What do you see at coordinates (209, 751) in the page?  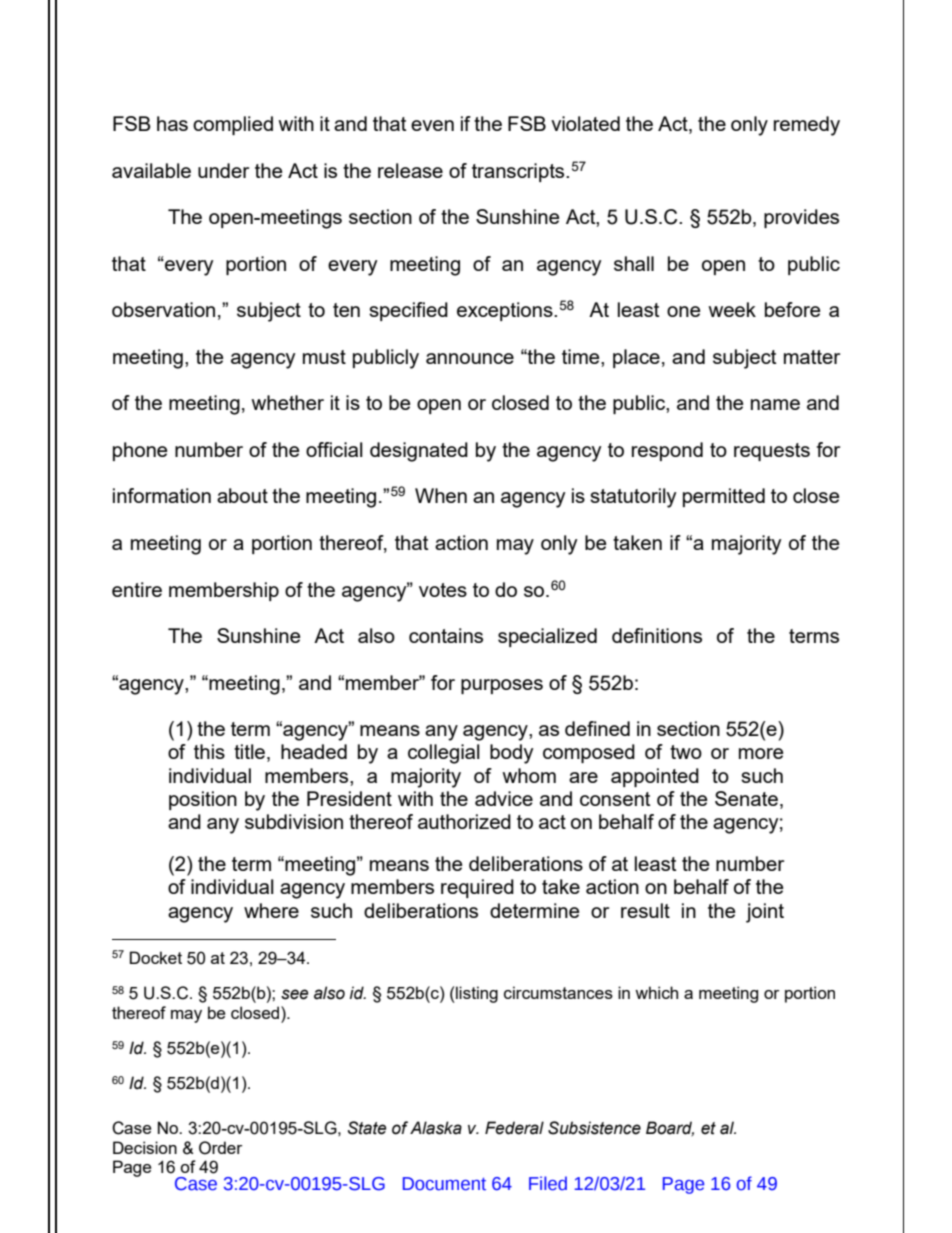 I see `this` at bounding box center [209, 751].
